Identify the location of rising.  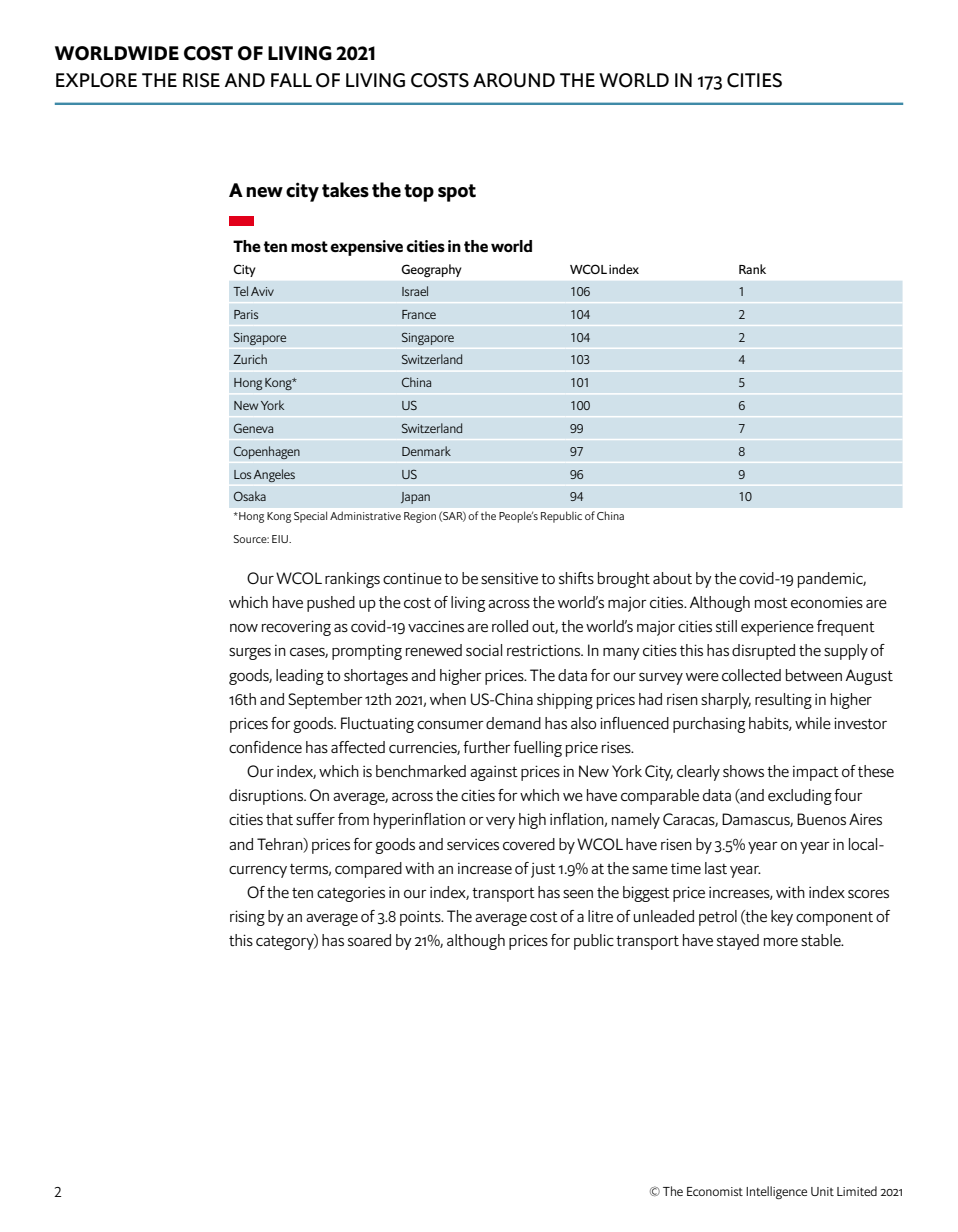
(247, 918).
